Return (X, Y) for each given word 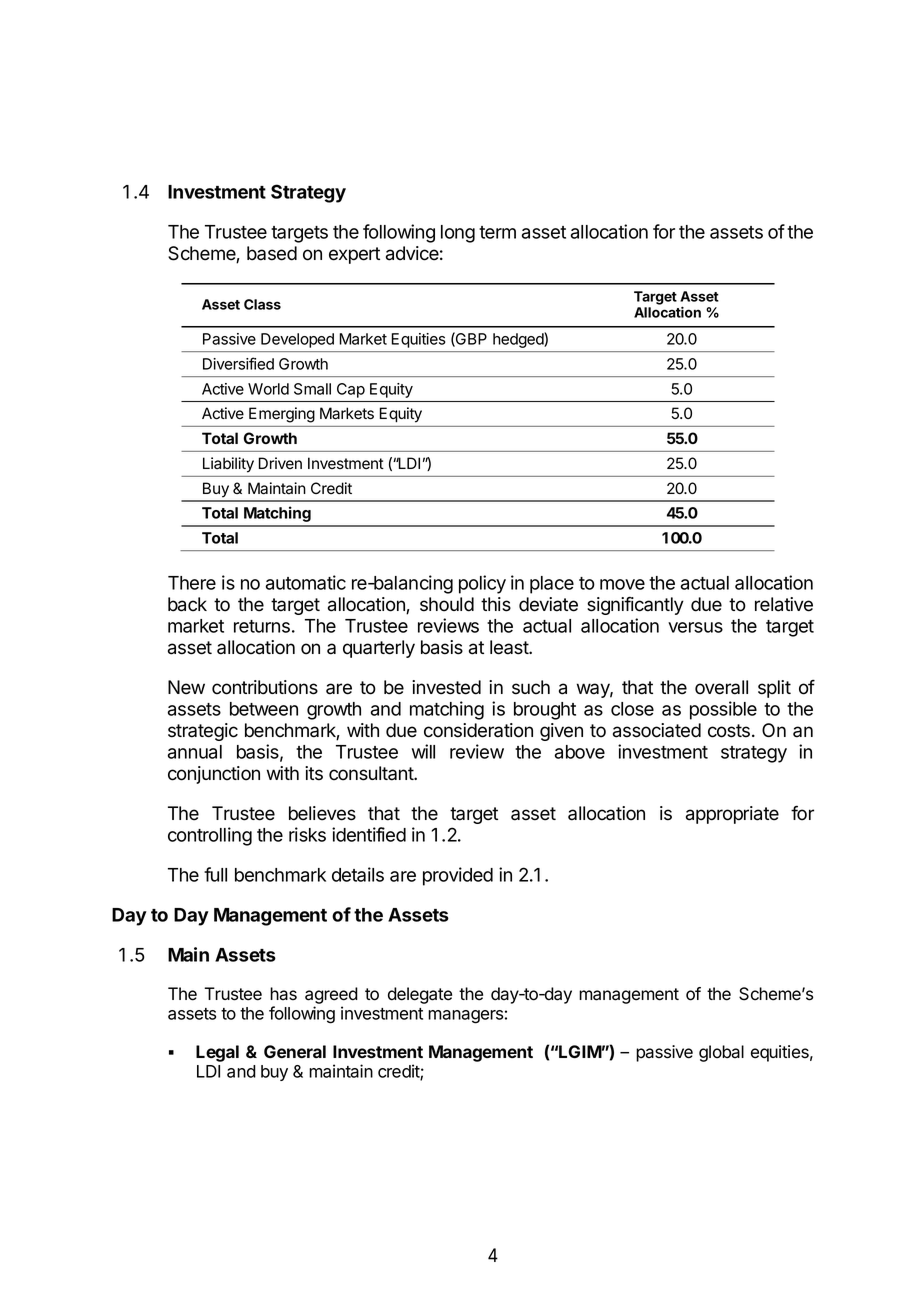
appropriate (732, 815)
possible (723, 710)
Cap (351, 390)
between (264, 709)
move (622, 584)
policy (482, 584)
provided (458, 876)
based (272, 253)
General (295, 1051)
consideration (478, 730)
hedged (518, 340)
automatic (306, 582)
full (215, 874)
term (497, 232)
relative (784, 604)
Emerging (282, 415)
